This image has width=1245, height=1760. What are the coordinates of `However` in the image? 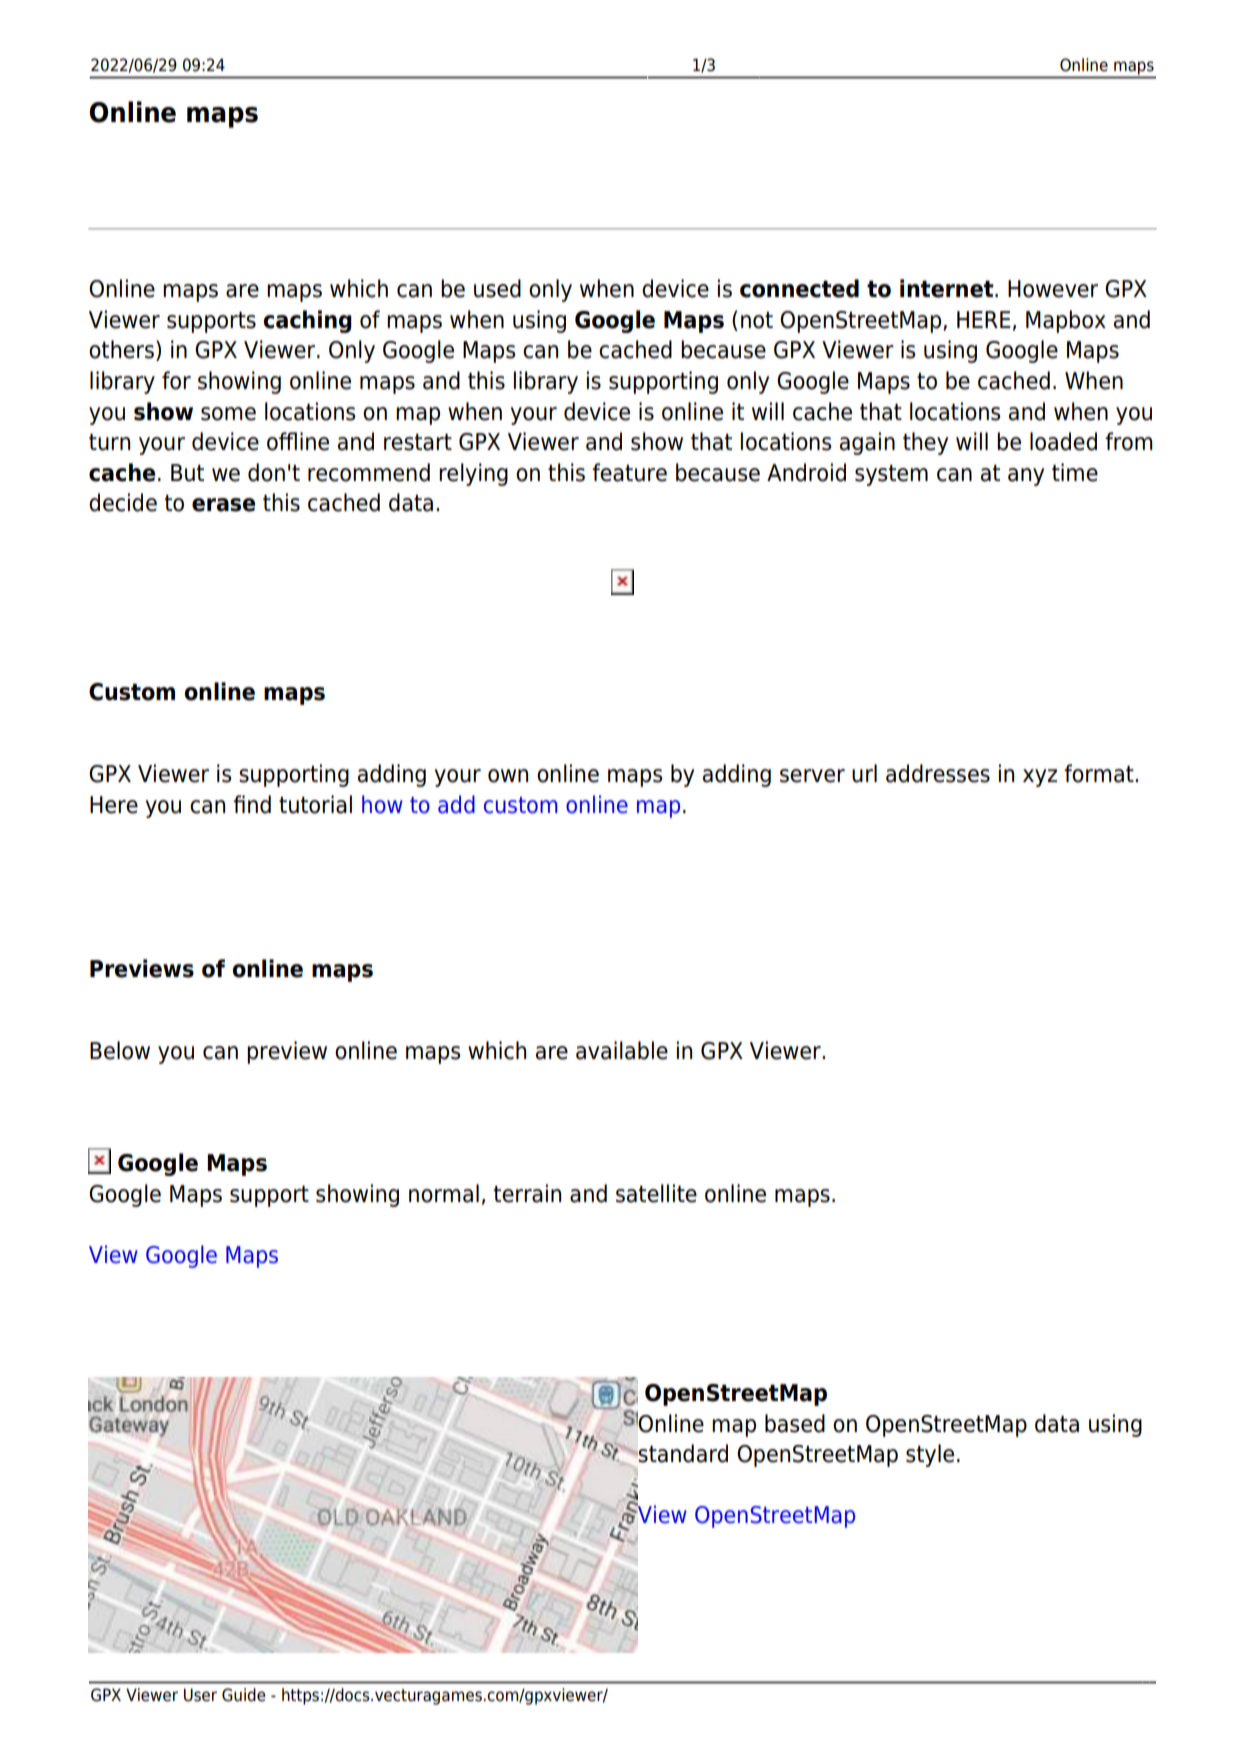 It's located at (1053, 289).
